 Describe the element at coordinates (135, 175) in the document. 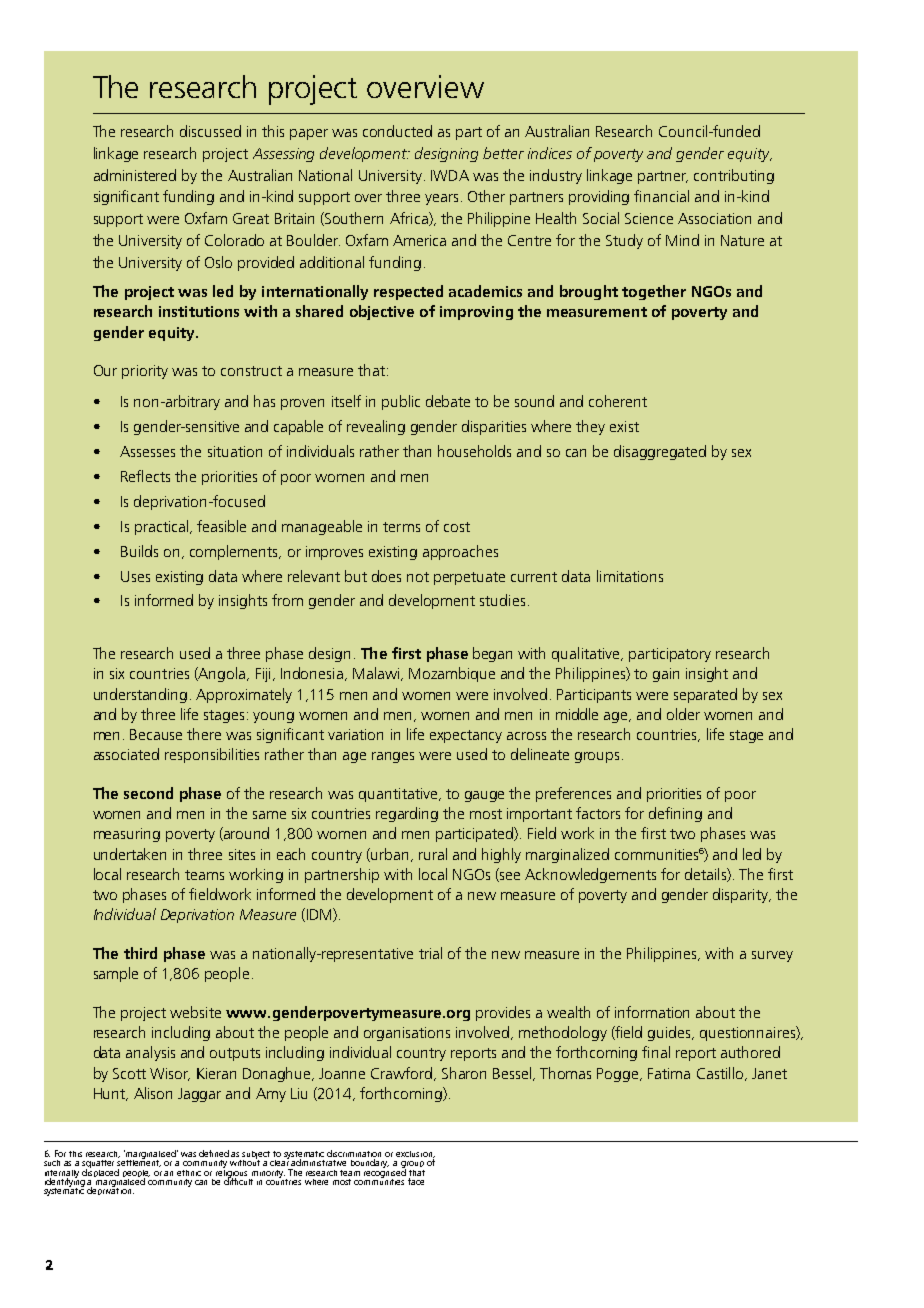

I see `administered` at that location.
